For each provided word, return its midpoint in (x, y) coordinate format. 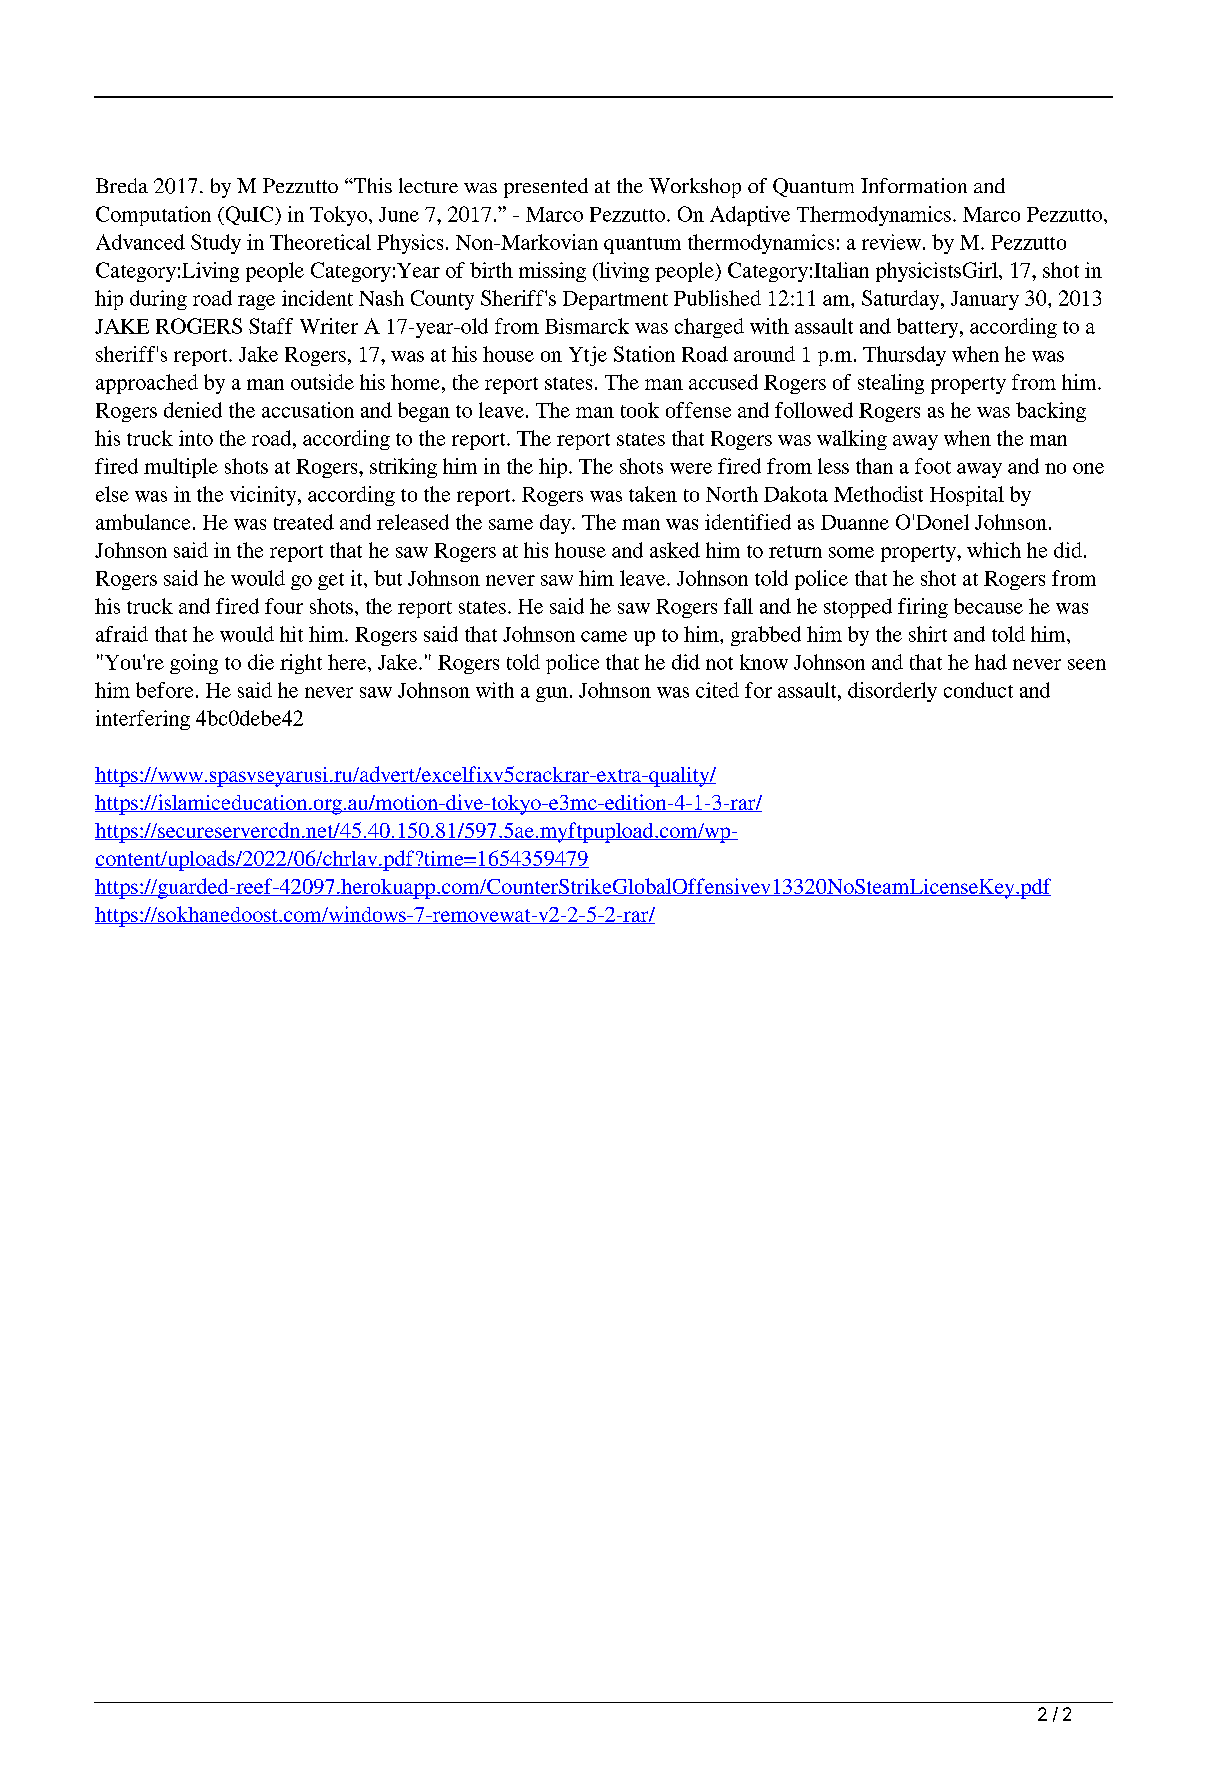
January (985, 300)
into (196, 438)
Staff (271, 326)
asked (675, 550)
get (331, 581)
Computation (153, 216)
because (988, 606)
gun (552, 694)
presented (546, 188)
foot (933, 466)
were (691, 468)
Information (914, 185)
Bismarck (587, 326)
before (164, 690)
